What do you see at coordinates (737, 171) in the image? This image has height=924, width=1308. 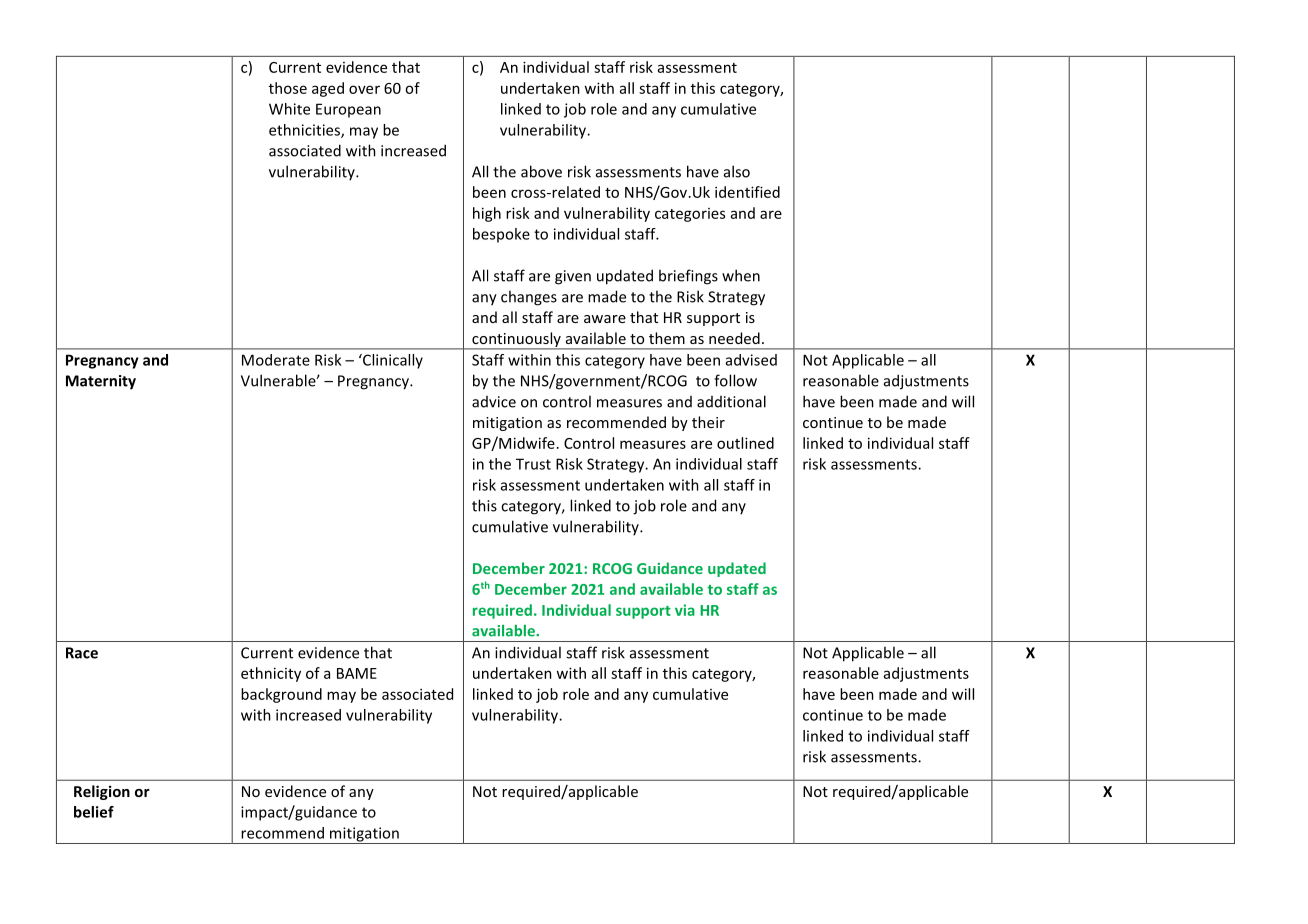 I see `also` at bounding box center [737, 171].
